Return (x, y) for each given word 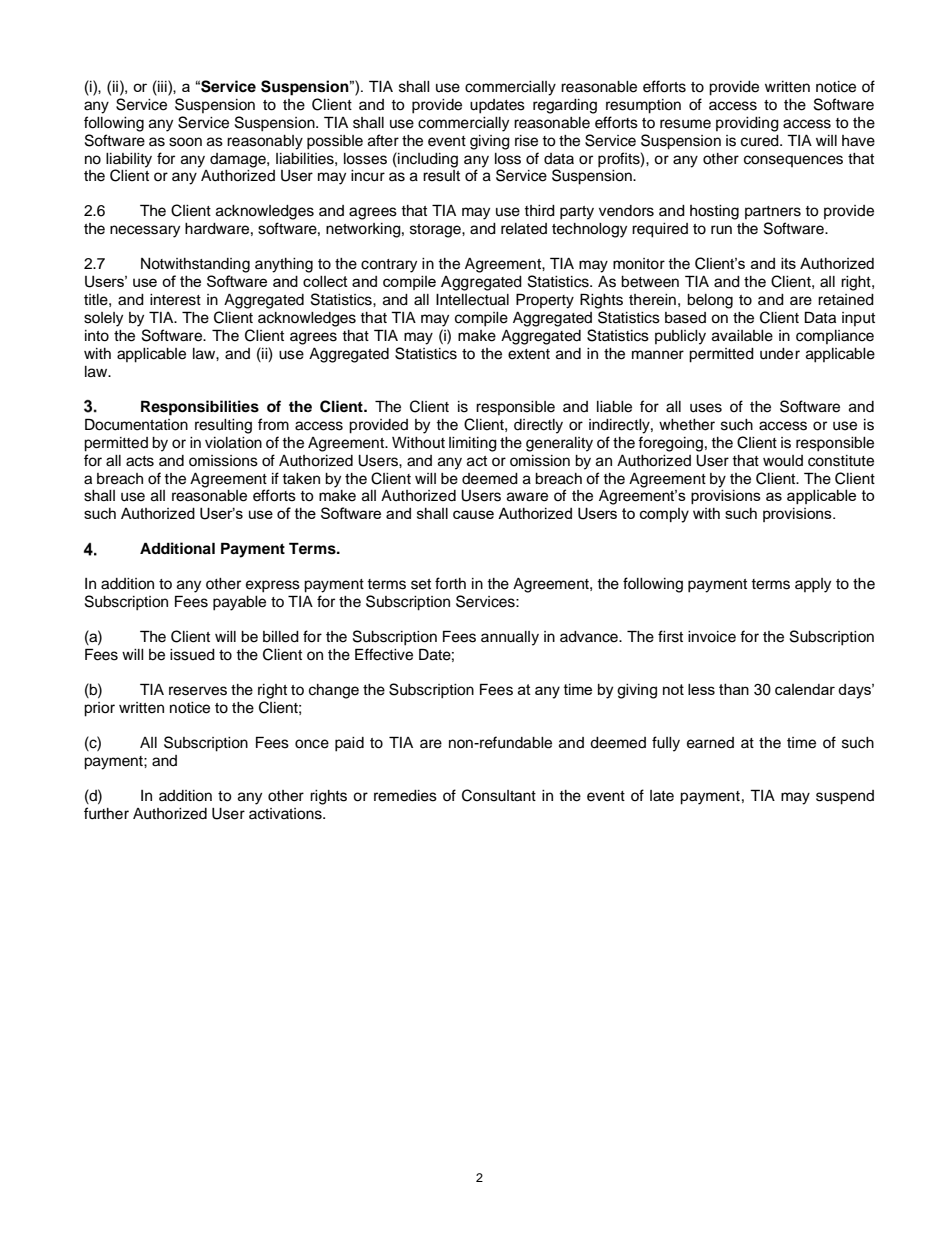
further (106, 813)
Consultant (499, 795)
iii (162, 86)
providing (747, 124)
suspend (845, 797)
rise (526, 141)
